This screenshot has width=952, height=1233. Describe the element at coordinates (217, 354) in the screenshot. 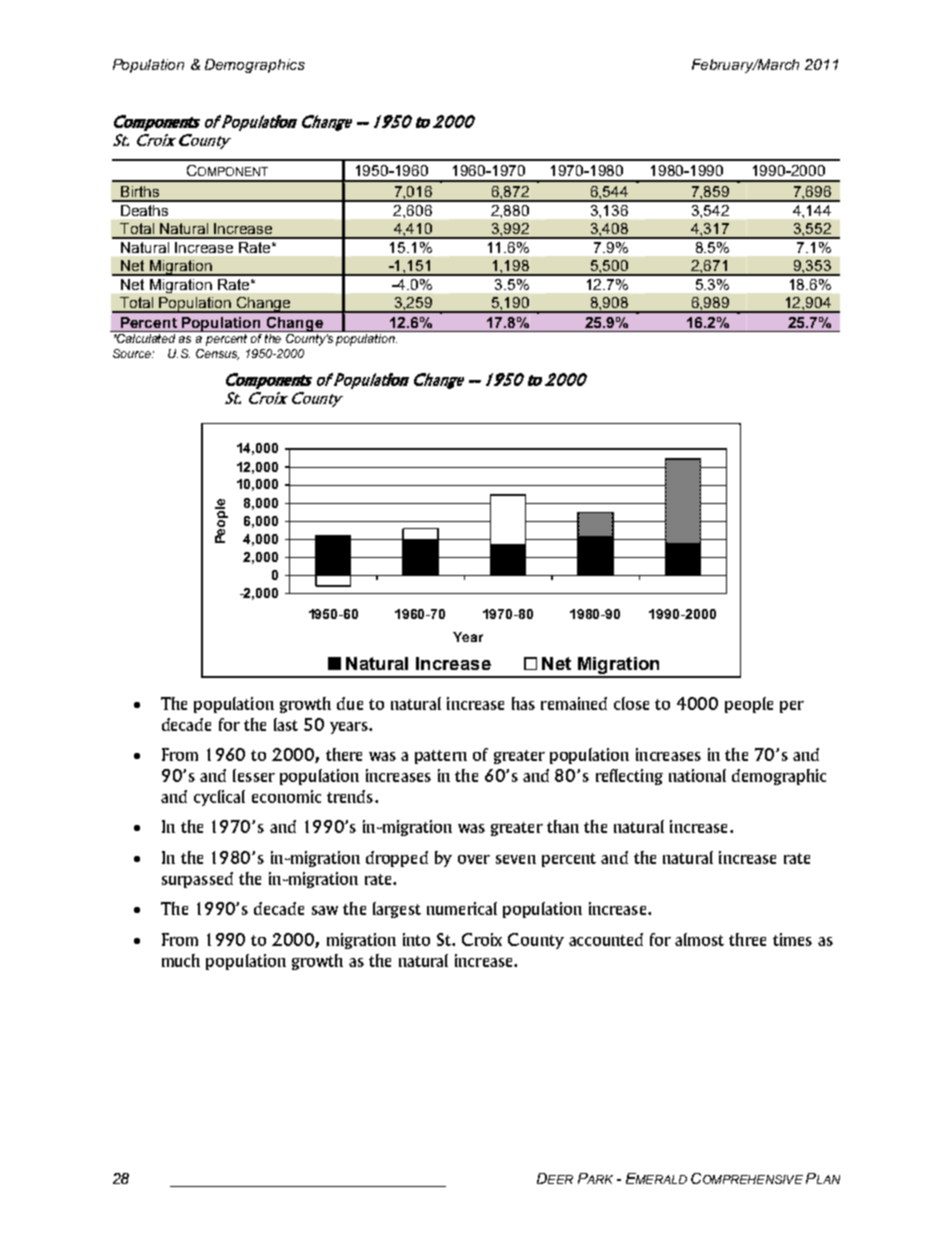

I see `Census` at that location.
